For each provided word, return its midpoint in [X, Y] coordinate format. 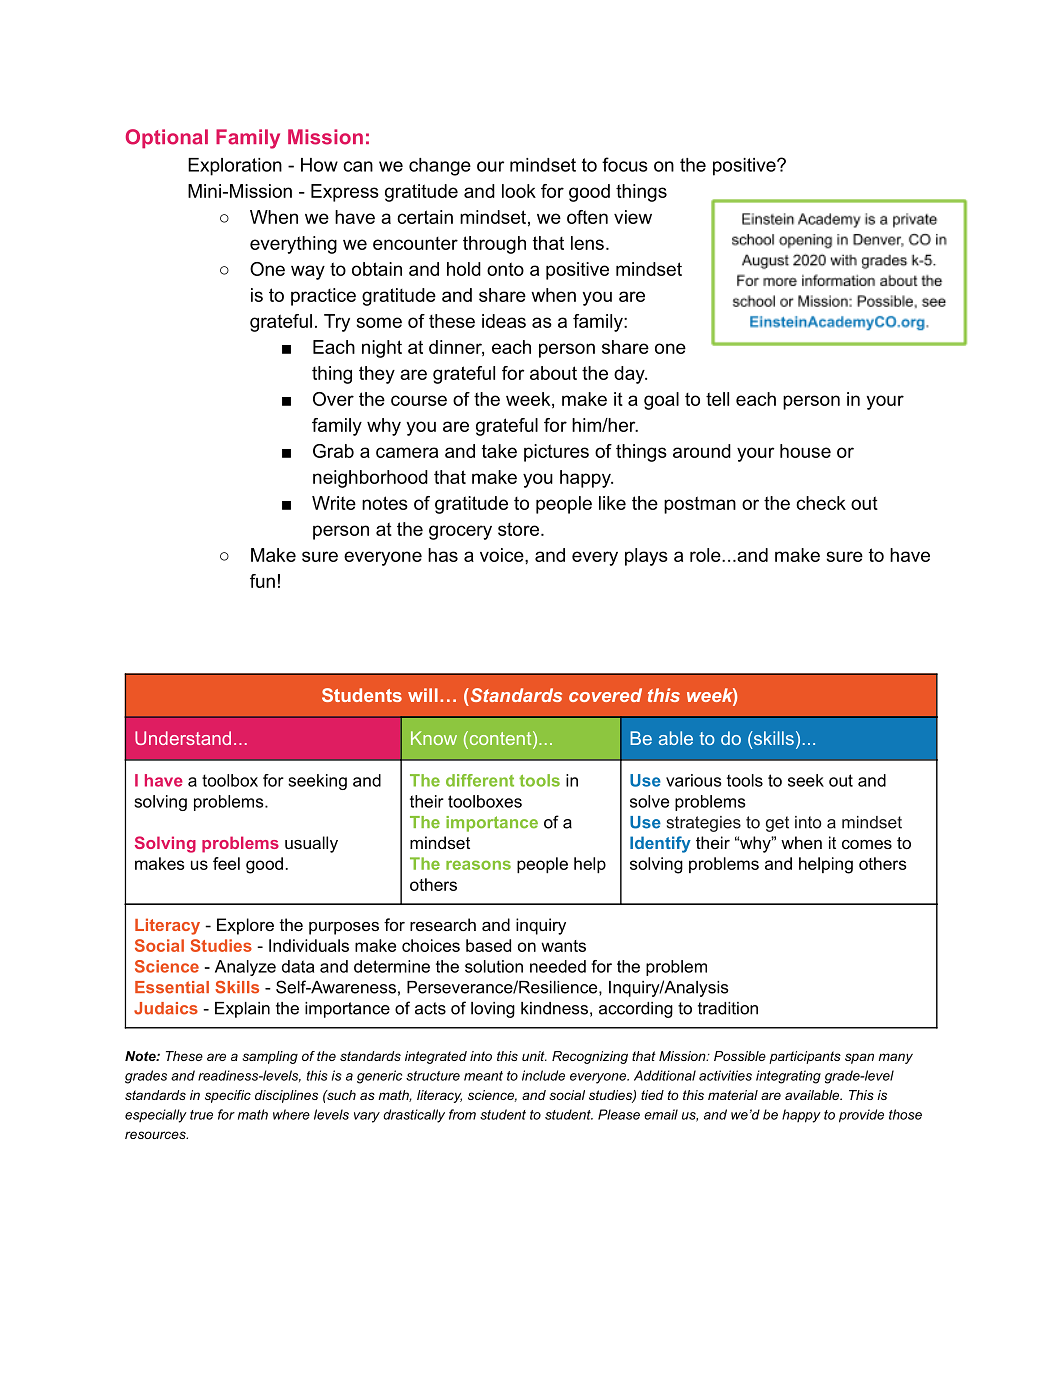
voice [503, 555]
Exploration [235, 167]
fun [262, 581]
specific [228, 1096]
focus [625, 164]
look [519, 191]
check [821, 503]
